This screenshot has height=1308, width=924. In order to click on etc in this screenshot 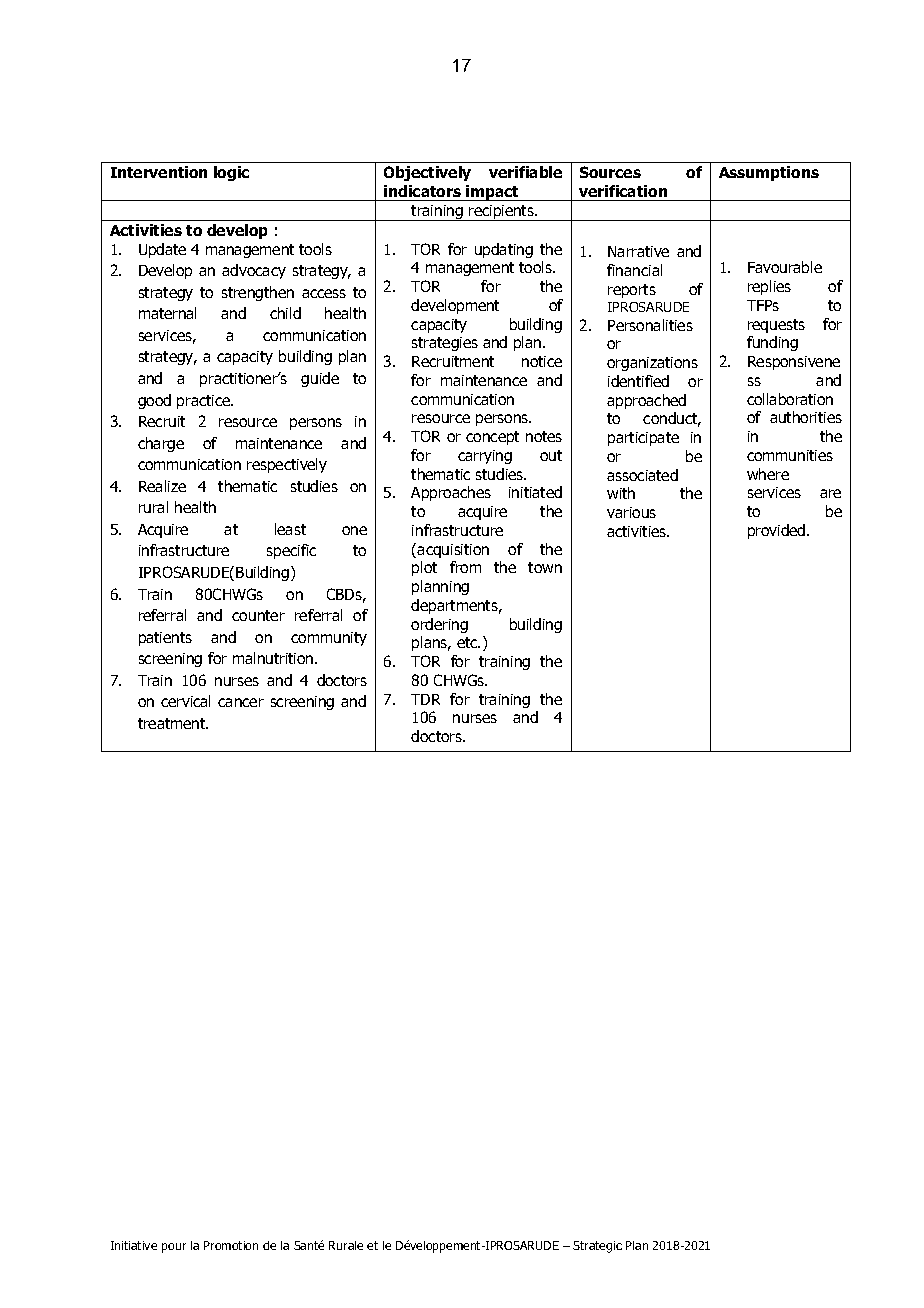, I will do `click(468, 642)`.
